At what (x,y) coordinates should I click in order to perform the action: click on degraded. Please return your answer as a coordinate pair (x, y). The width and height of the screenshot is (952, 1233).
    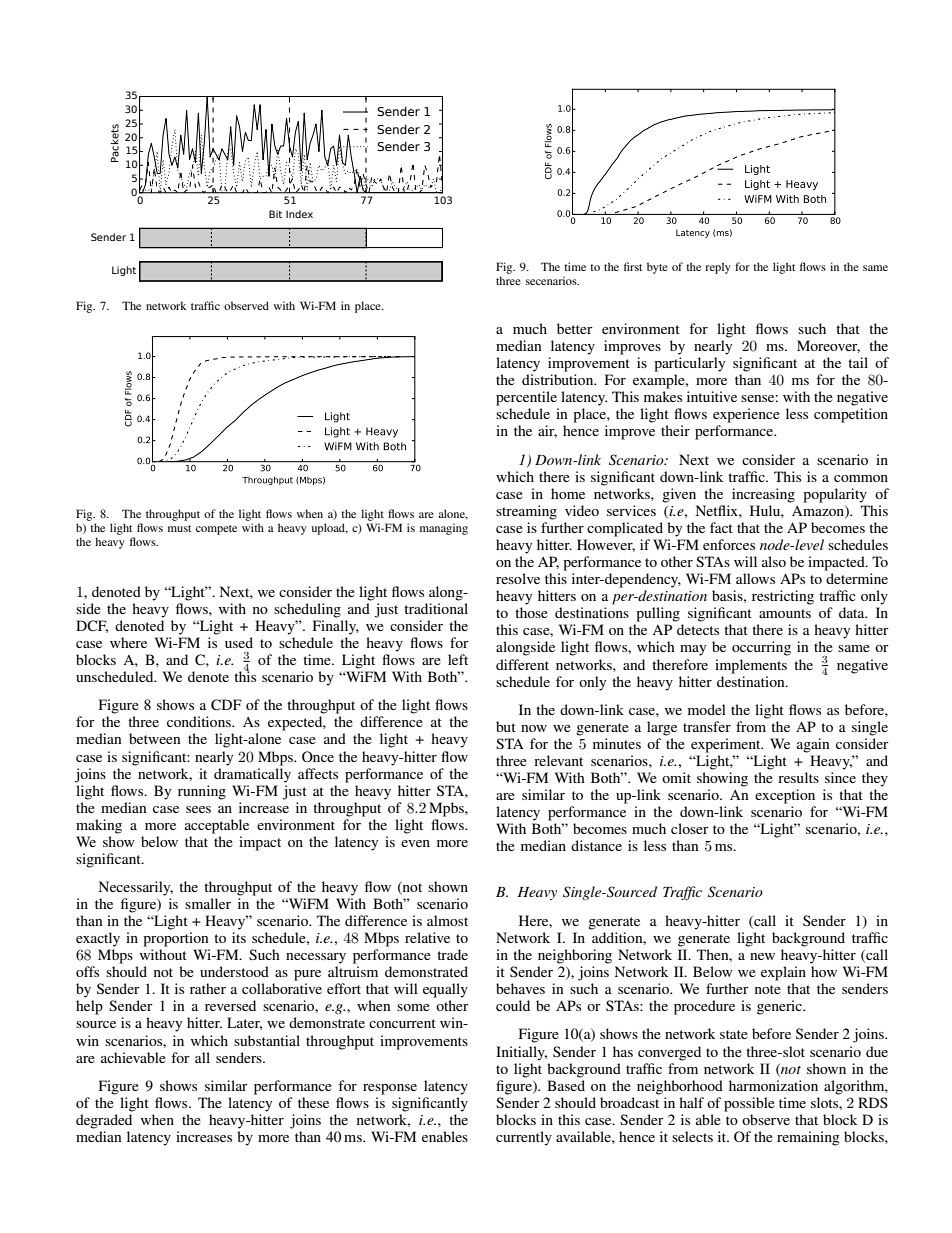
    Looking at the image, I should click on (104, 1121).
